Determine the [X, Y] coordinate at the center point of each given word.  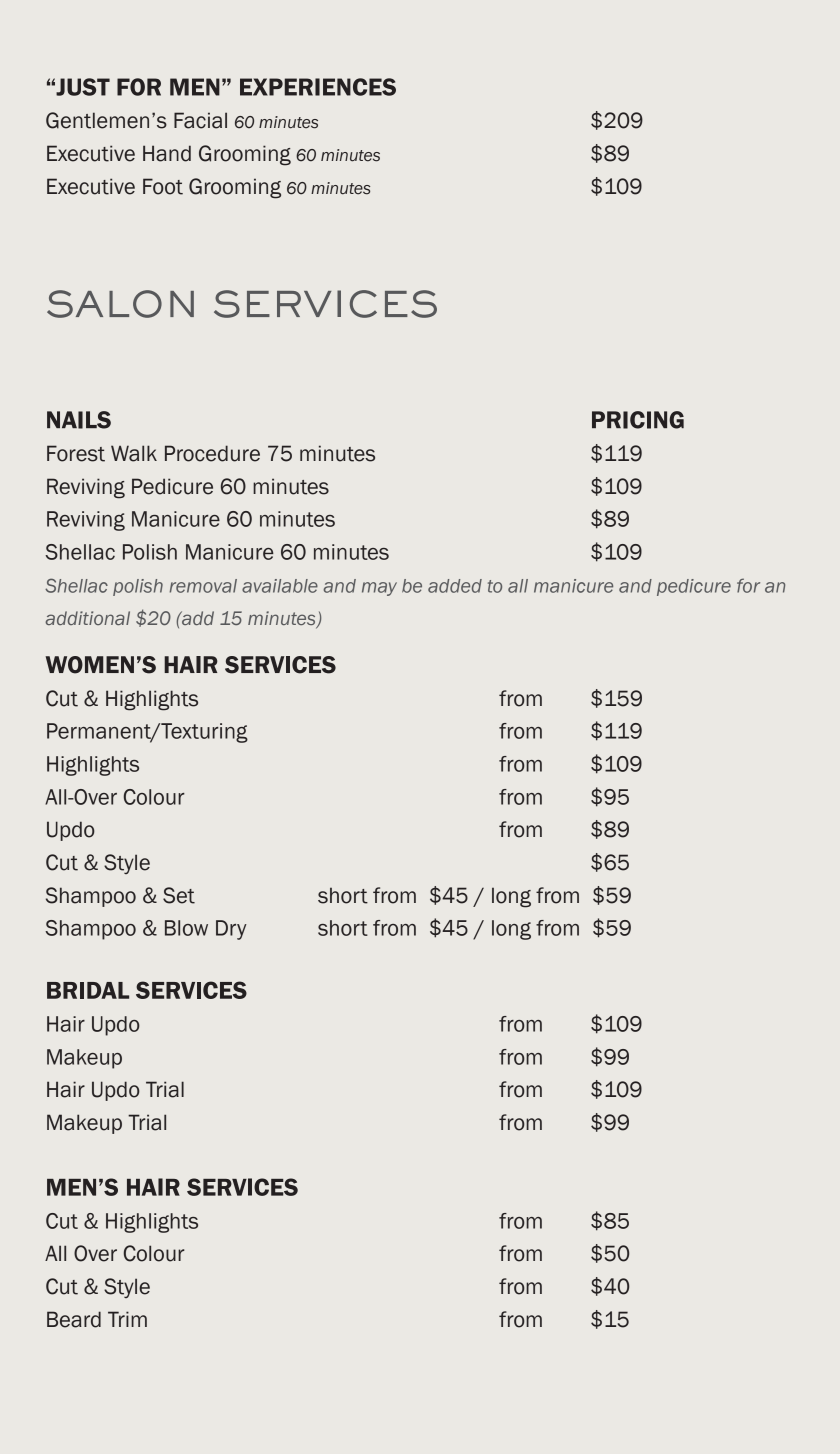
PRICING [638, 420]
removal [203, 586]
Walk [134, 453]
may [379, 589]
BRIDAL [88, 990]
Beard [74, 1319]
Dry [231, 930]
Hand [167, 153]
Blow [186, 928]
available [280, 586]
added [455, 586]
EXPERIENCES [318, 87]
